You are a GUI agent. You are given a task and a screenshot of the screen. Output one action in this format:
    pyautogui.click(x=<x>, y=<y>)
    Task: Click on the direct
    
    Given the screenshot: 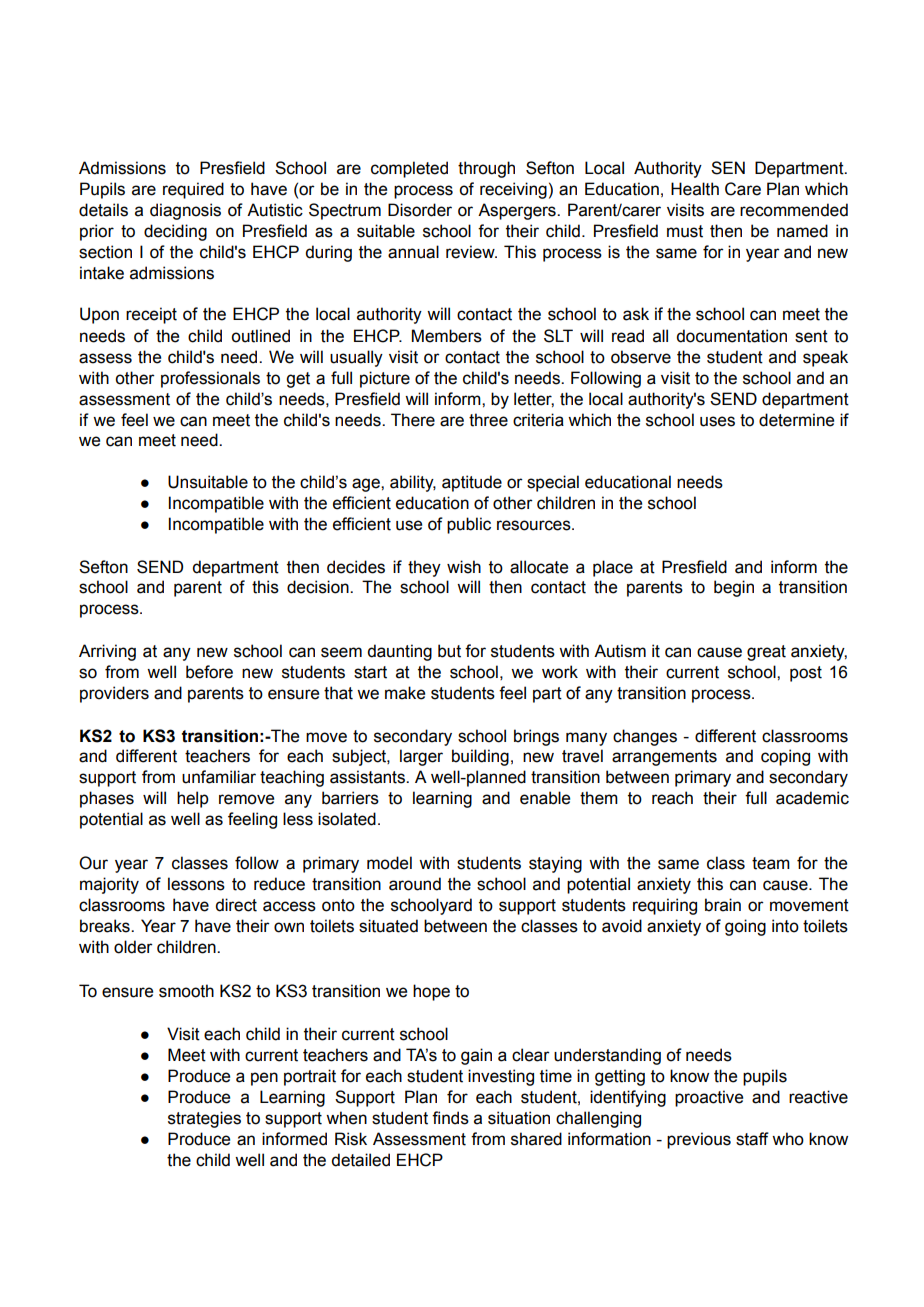 What is the action you would take?
    pyautogui.click(x=236, y=905)
